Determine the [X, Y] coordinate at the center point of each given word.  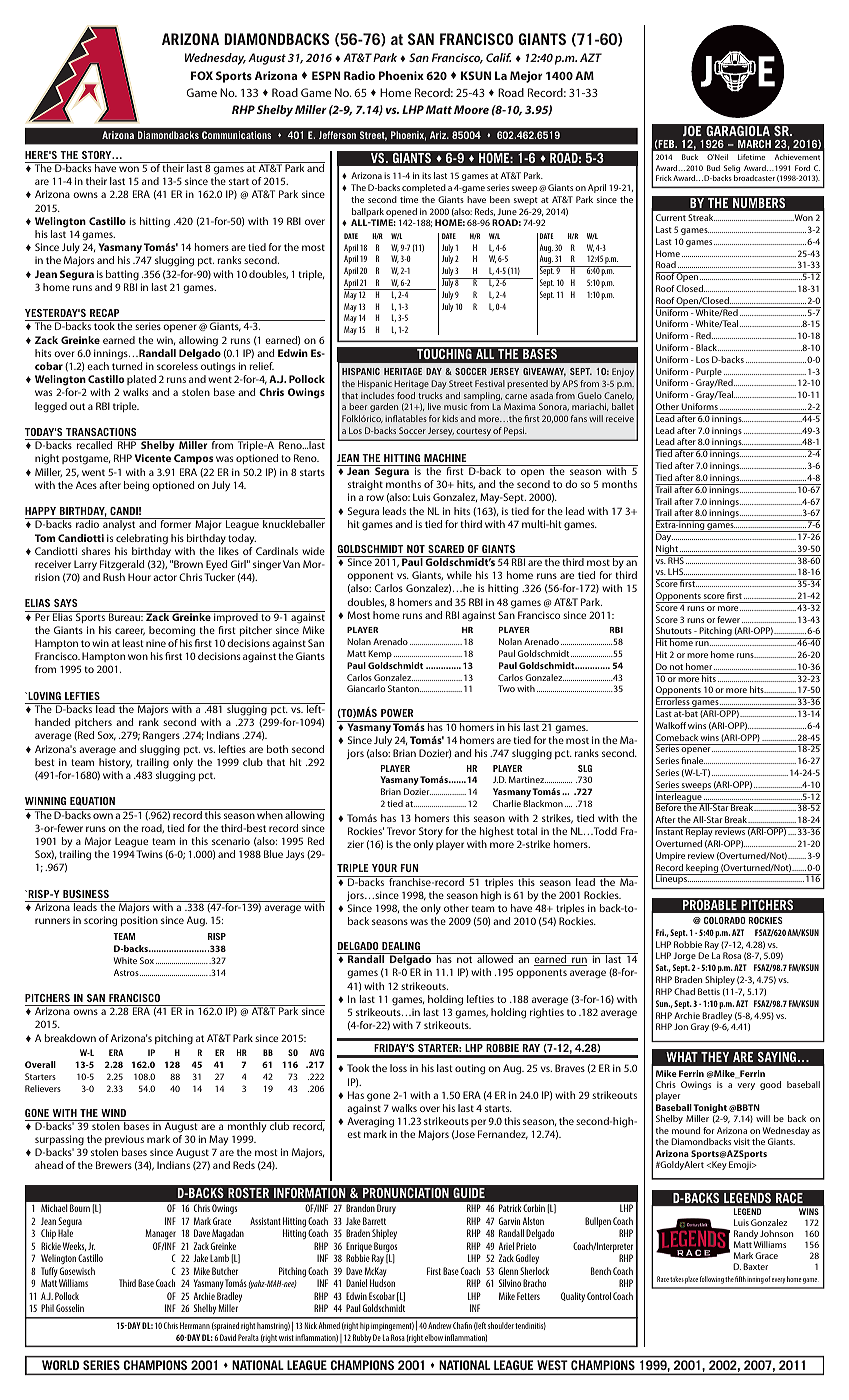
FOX [202, 75]
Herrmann [195, 1325]
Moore [471, 109]
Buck [690, 157]
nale [696, 760]
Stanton [404, 688]
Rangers [161, 736]
